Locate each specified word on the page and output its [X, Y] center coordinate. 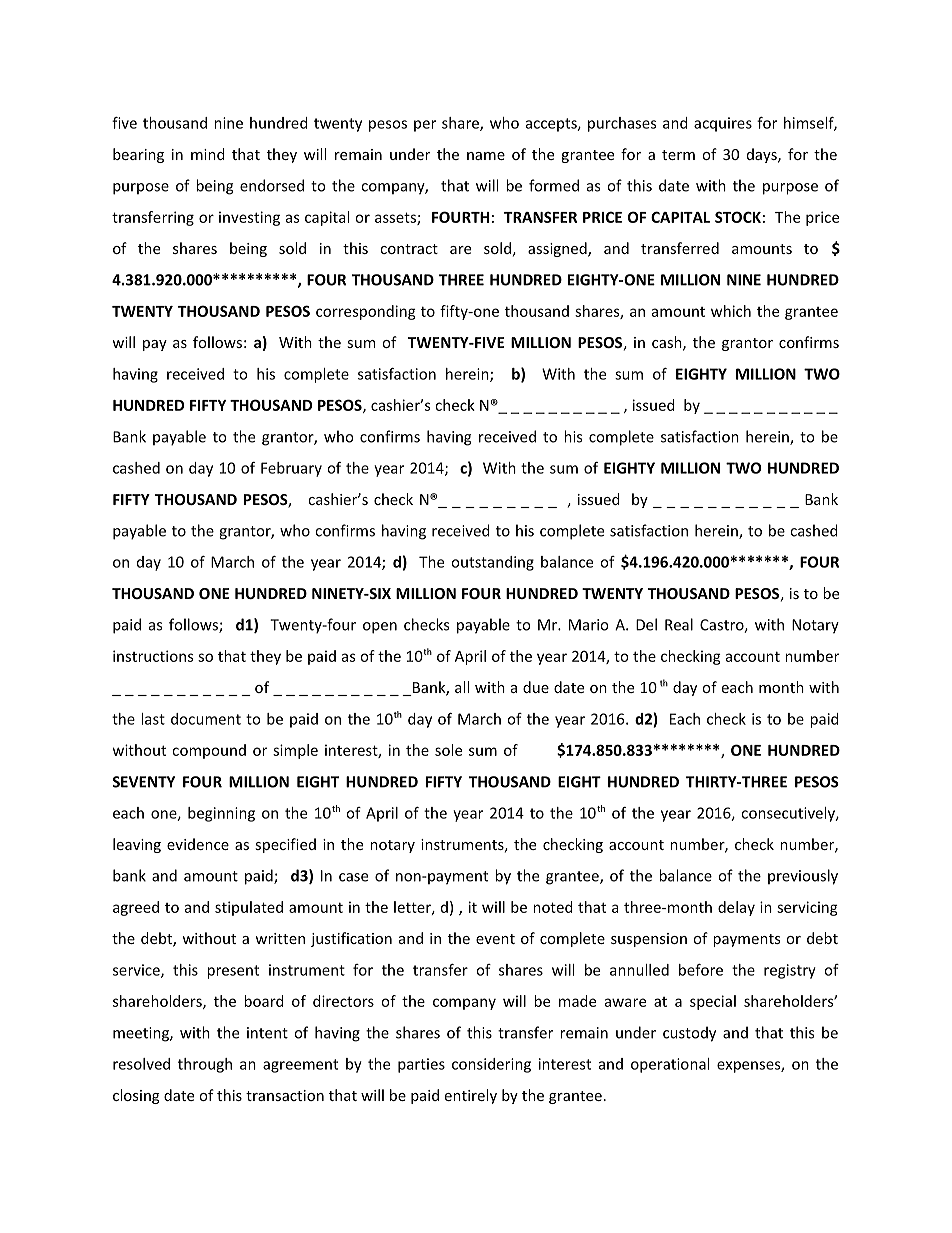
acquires [723, 124]
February [291, 469]
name [486, 156]
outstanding [492, 563]
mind [208, 154]
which [731, 311]
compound [209, 751]
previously [803, 877]
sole [448, 750]
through [205, 1065]
